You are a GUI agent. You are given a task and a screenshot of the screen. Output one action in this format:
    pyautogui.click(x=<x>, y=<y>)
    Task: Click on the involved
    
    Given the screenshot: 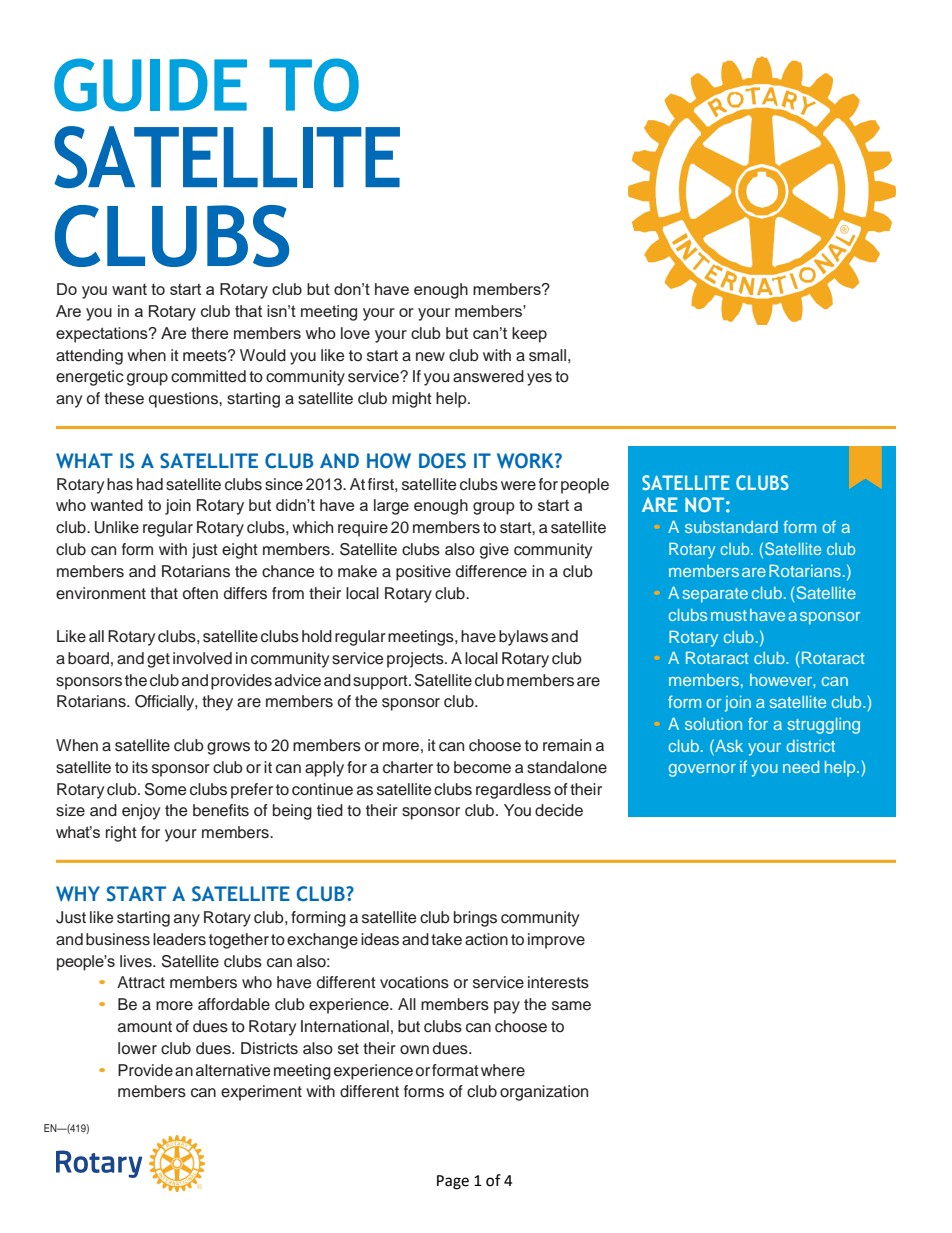 What is the action you would take?
    pyautogui.click(x=202, y=658)
